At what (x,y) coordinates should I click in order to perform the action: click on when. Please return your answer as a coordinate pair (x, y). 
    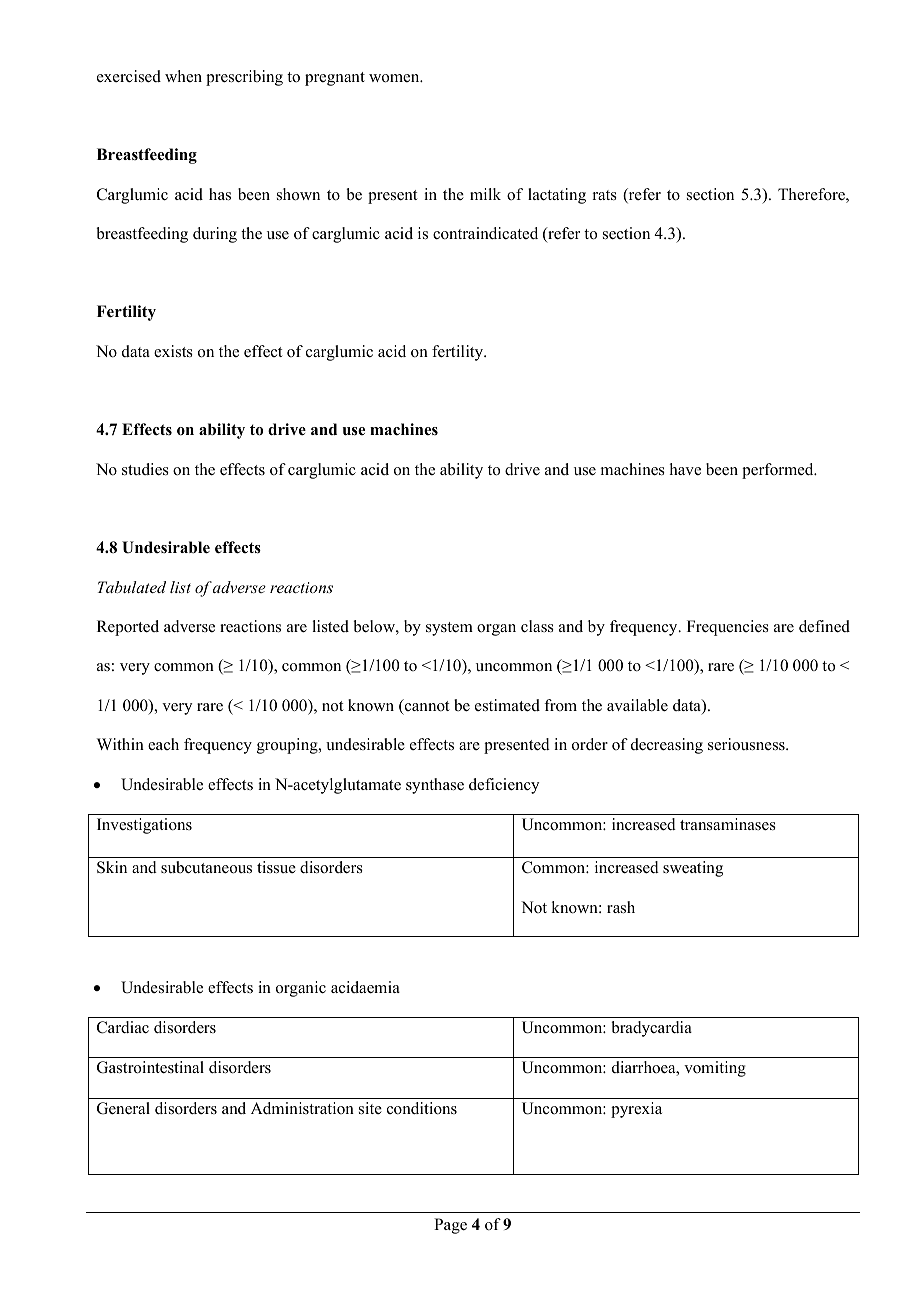
    Looking at the image, I should click on (183, 76).
